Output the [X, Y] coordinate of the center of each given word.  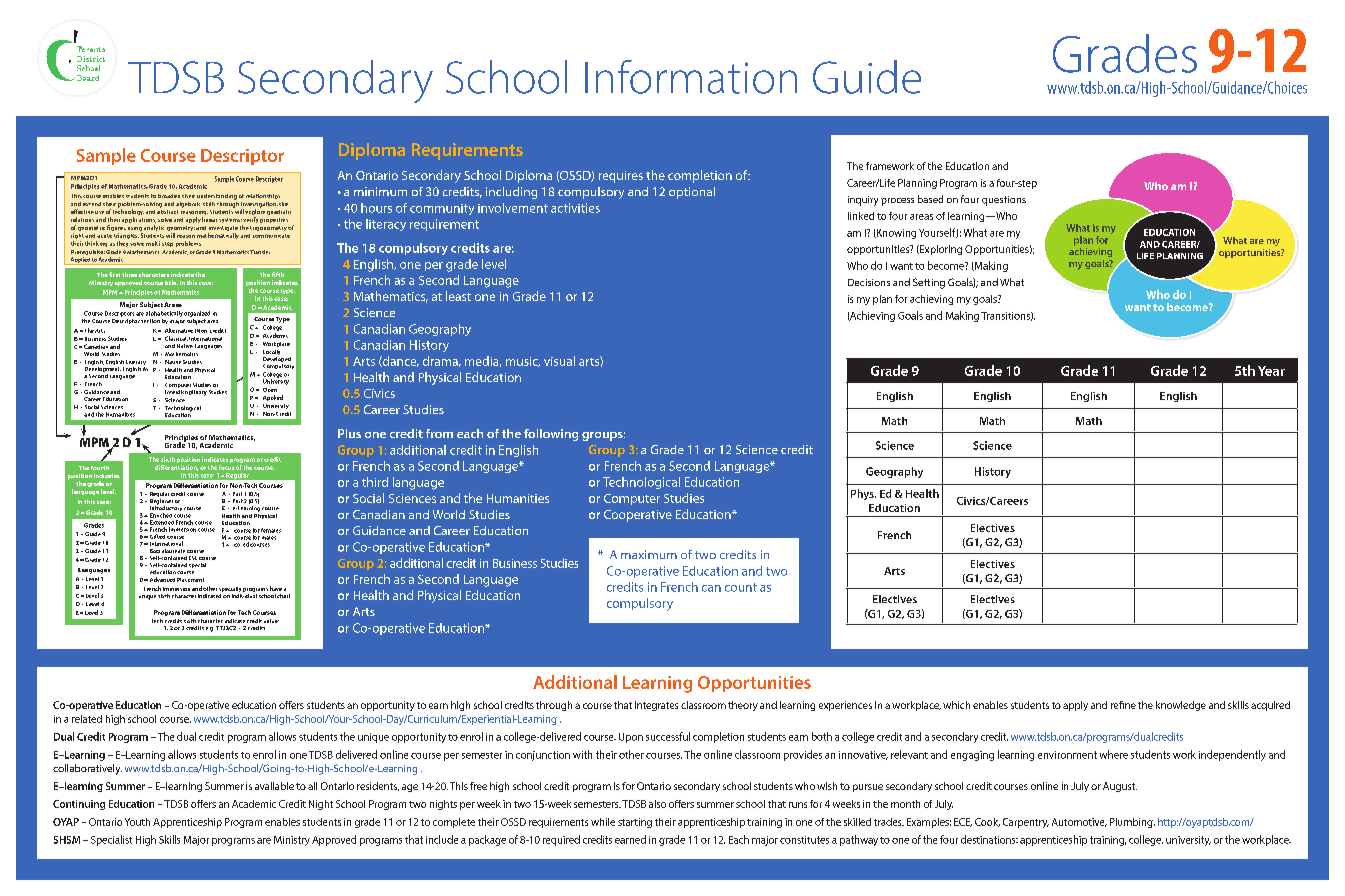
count [741, 587]
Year [1271, 371]
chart [283, 596]
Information [691, 77]
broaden [169, 196]
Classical [176, 338]
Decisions [869, 282]
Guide [867, 77]
